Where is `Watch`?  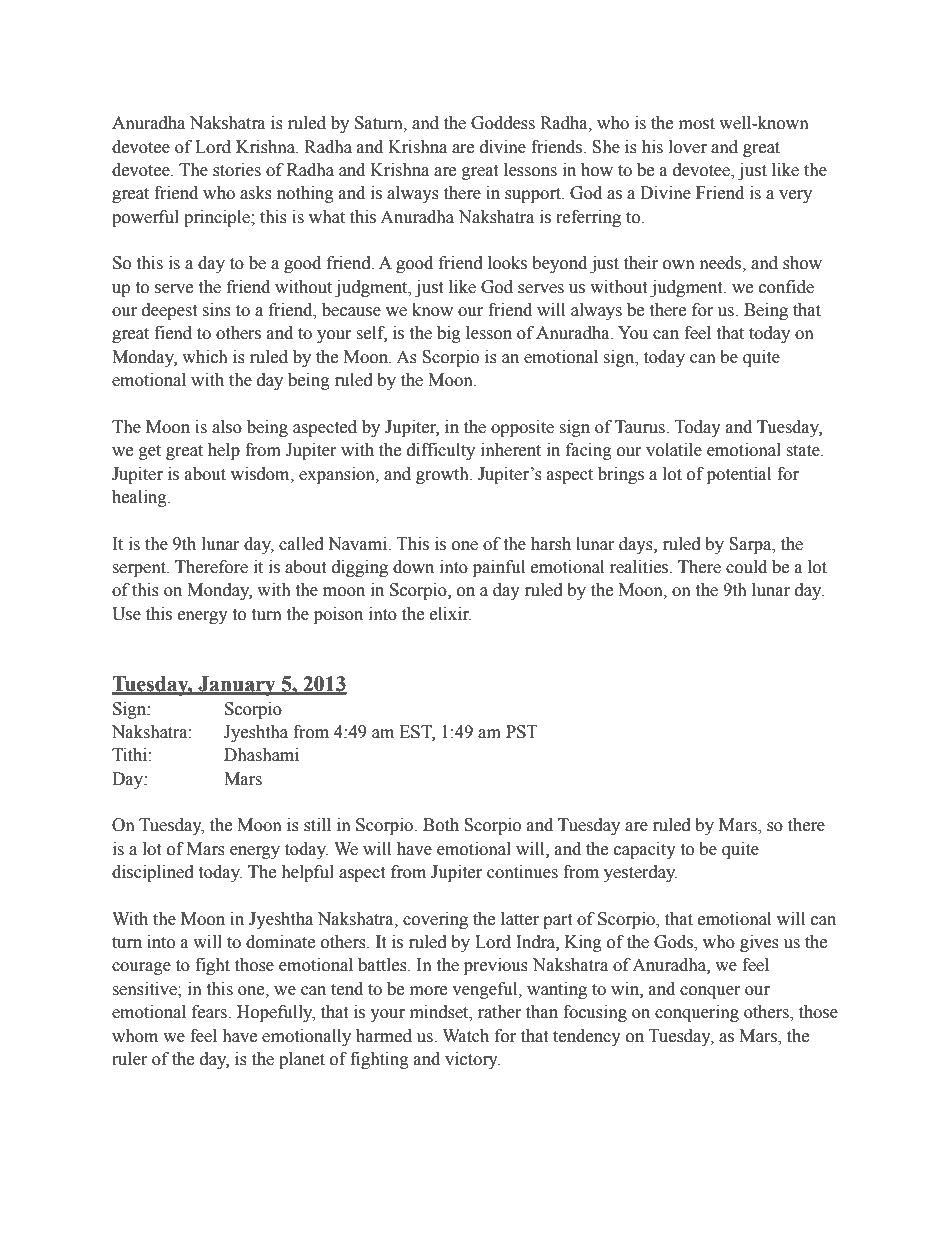 Watch is located at coordinates (466, 1036).
